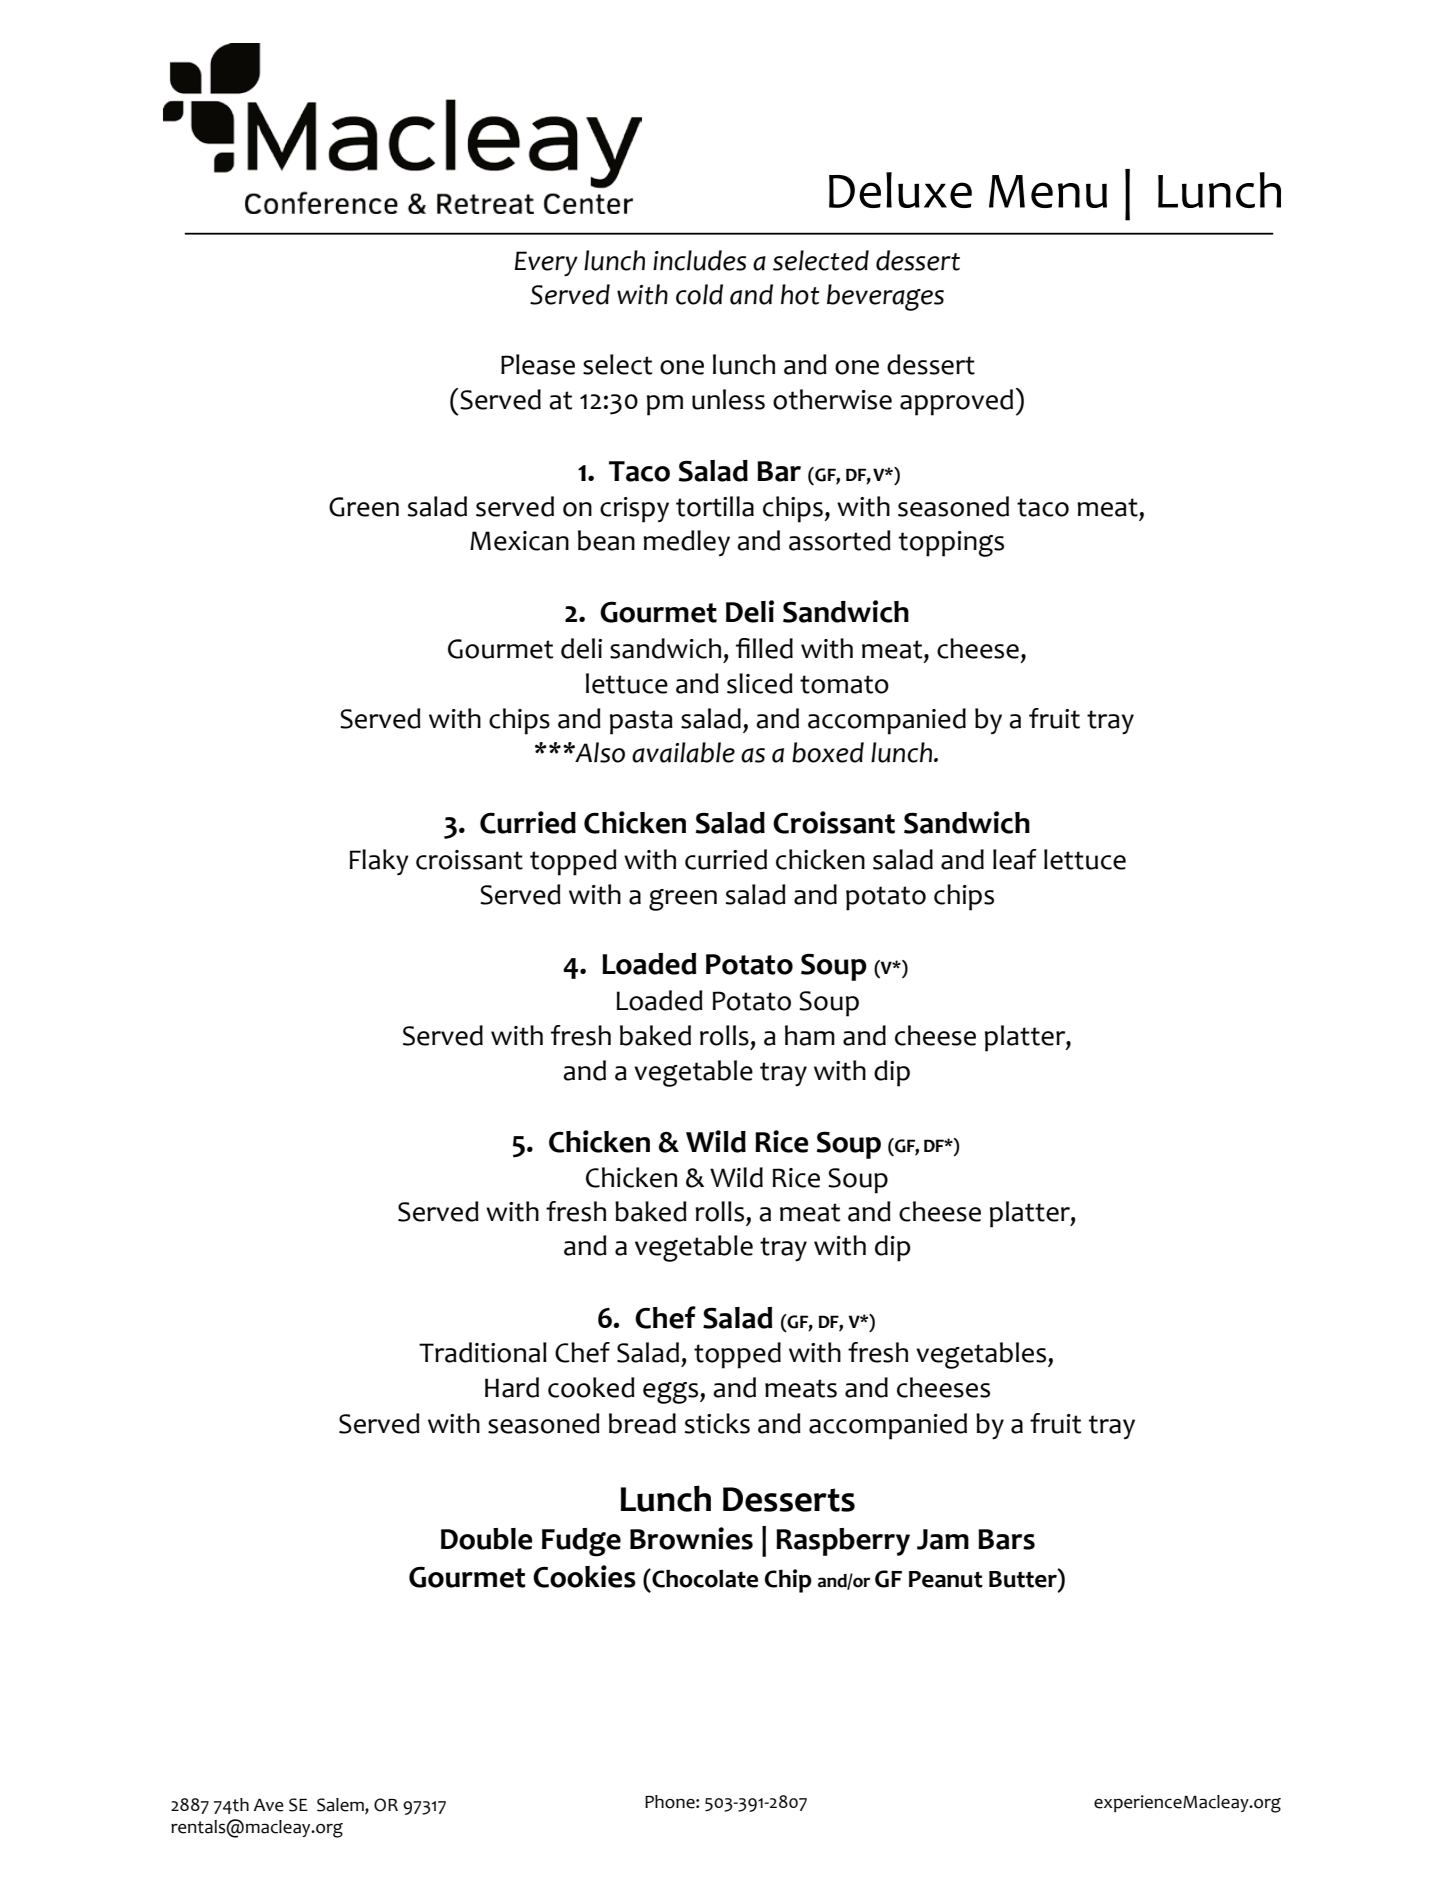 The height and width of the page is (1878, 1452). Describe the element at coordinates (546, 264) in the page. I see `Every` at that location.
